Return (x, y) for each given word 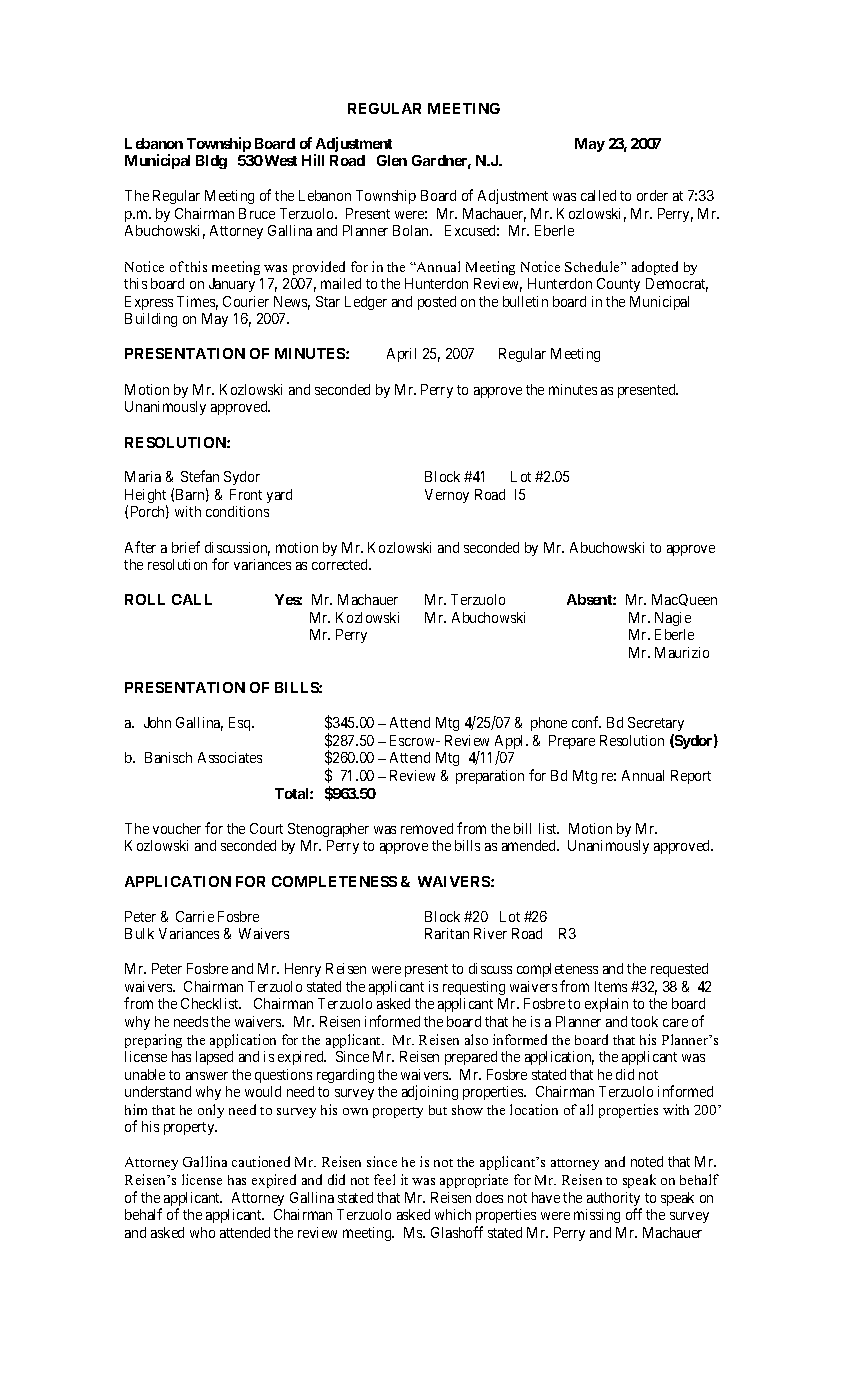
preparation (490, 777)
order (652, 195)
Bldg (211, 162)
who (202, 1232)
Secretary (656, 726)
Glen (392, 160)
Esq (241, 724)
